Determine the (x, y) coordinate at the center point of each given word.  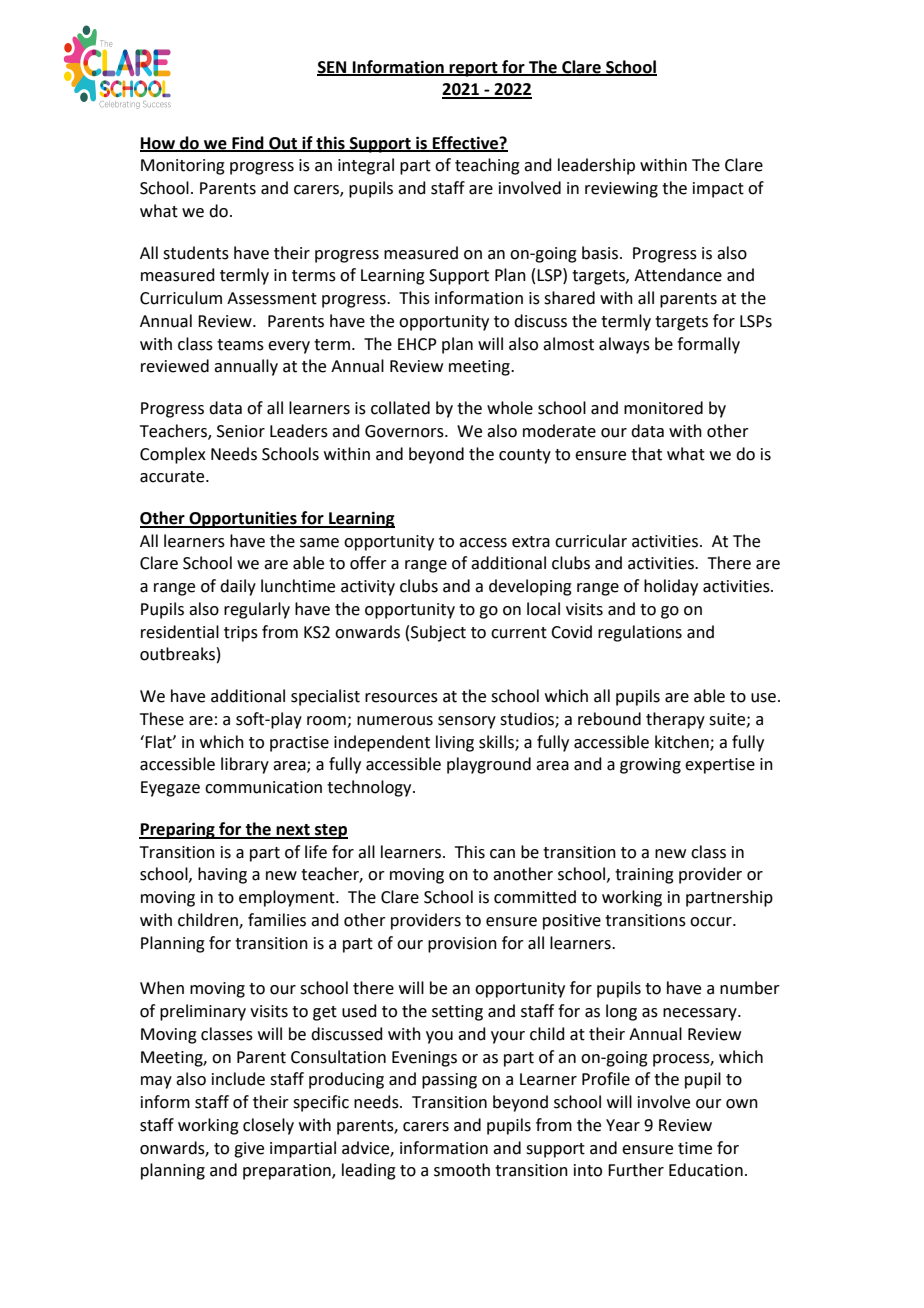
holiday (671, 587)
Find (248, 143)
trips (241, 634)
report (474, 69)
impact (718, 190)
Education (706, 1170)
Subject (438, 633)
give (249, 1150)
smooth (462, 1170)
